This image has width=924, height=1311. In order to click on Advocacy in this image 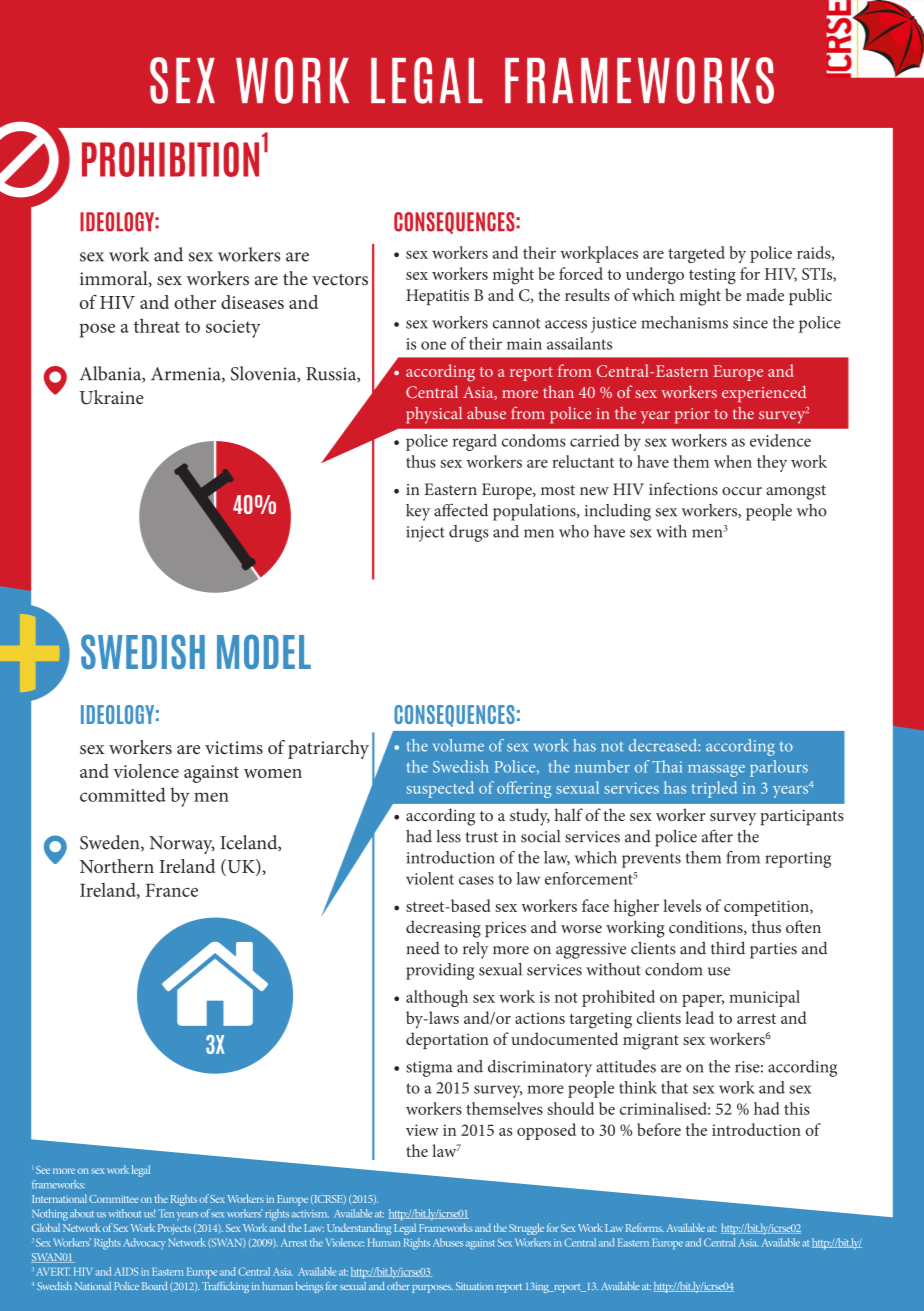, I will do `click(144, 1244)`.
